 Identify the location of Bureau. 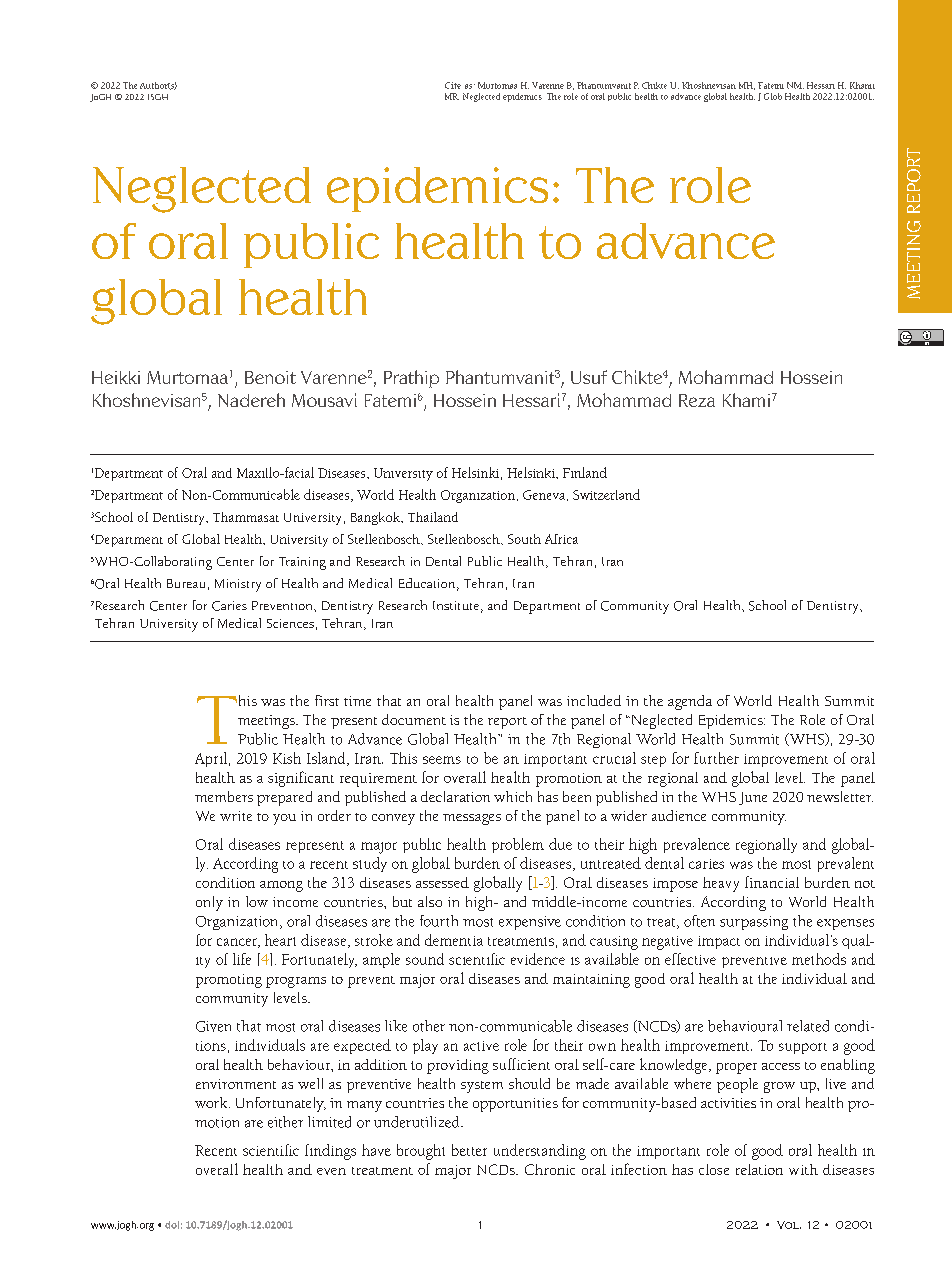
(186, 583).
